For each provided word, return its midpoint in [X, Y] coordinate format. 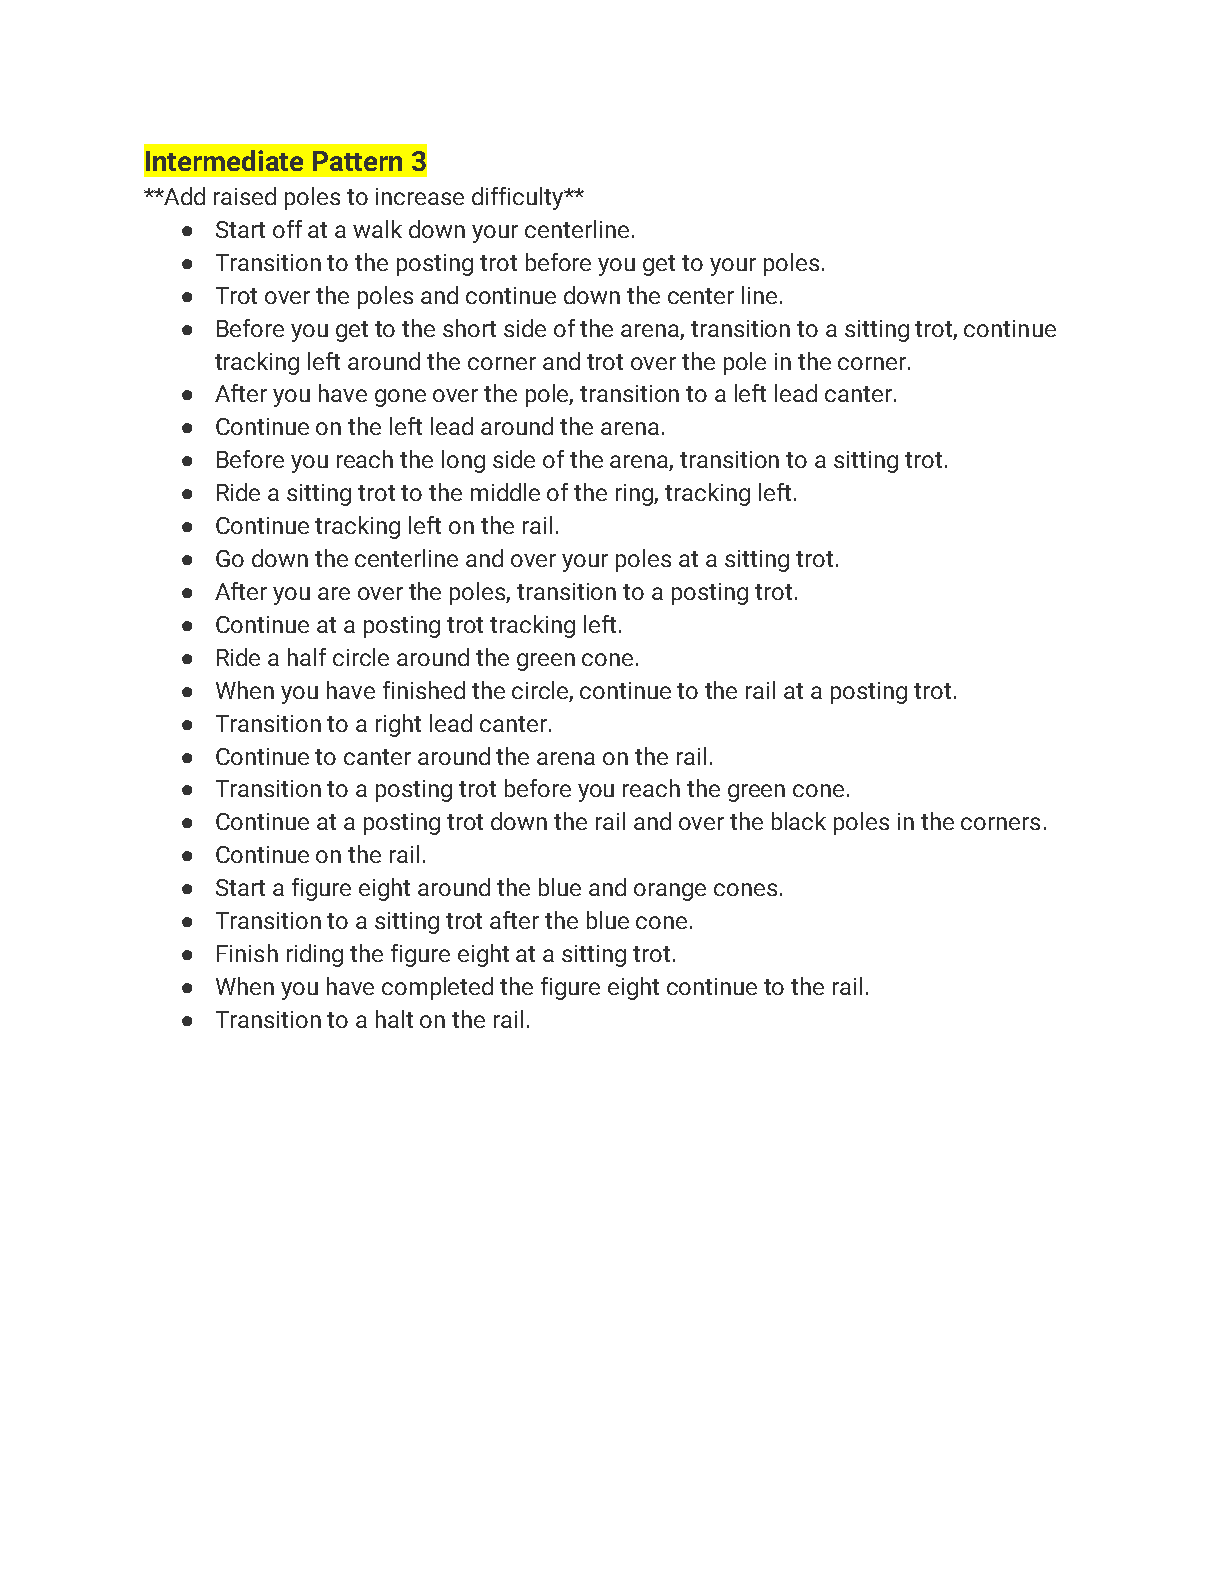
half [307, 657]
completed [437, 988]
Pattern [357, 161]
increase [420, 196]
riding [315, 955]
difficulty [519, 198]
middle [505, 492]
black [799, 821]
